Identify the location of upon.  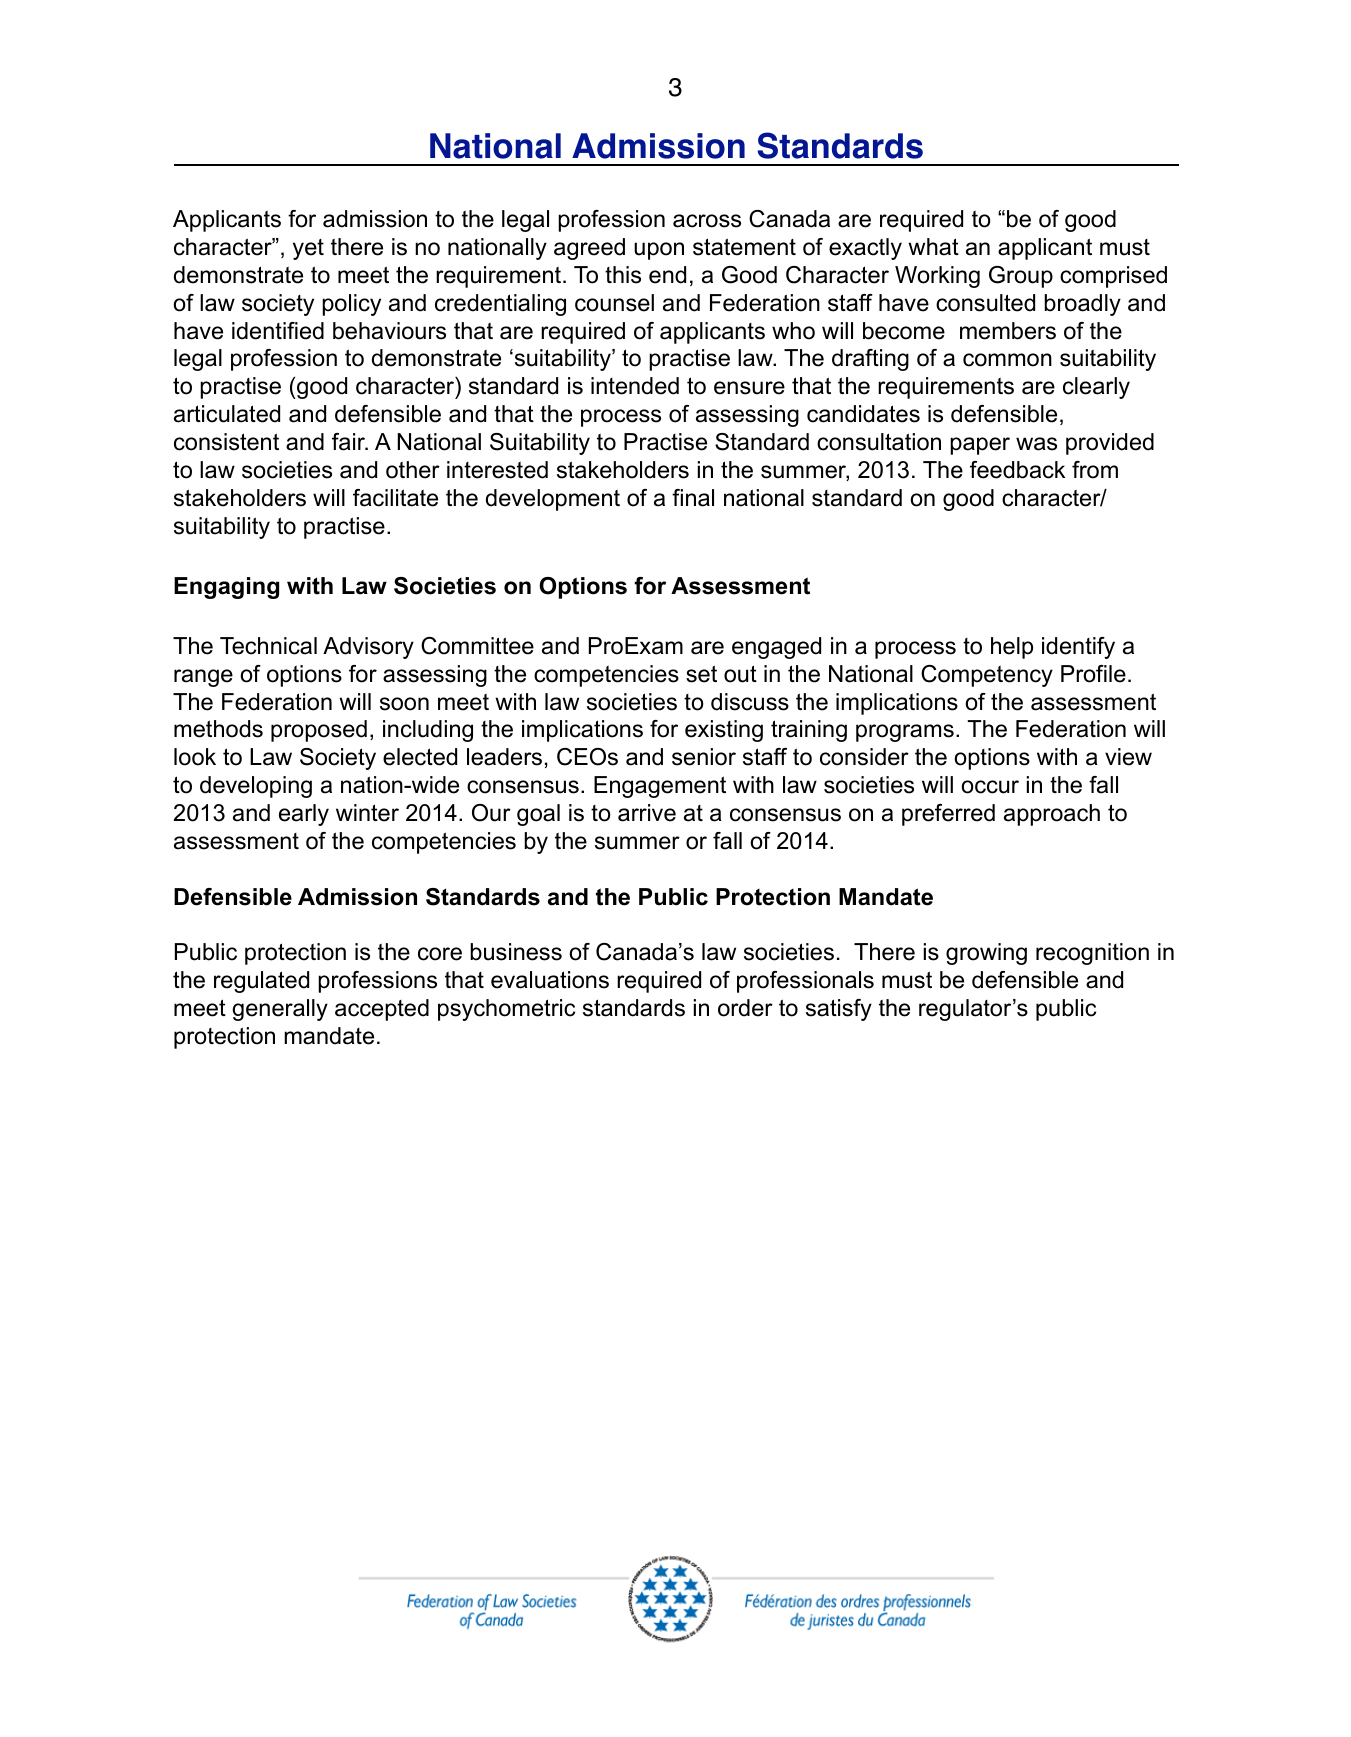
(659, 251).
